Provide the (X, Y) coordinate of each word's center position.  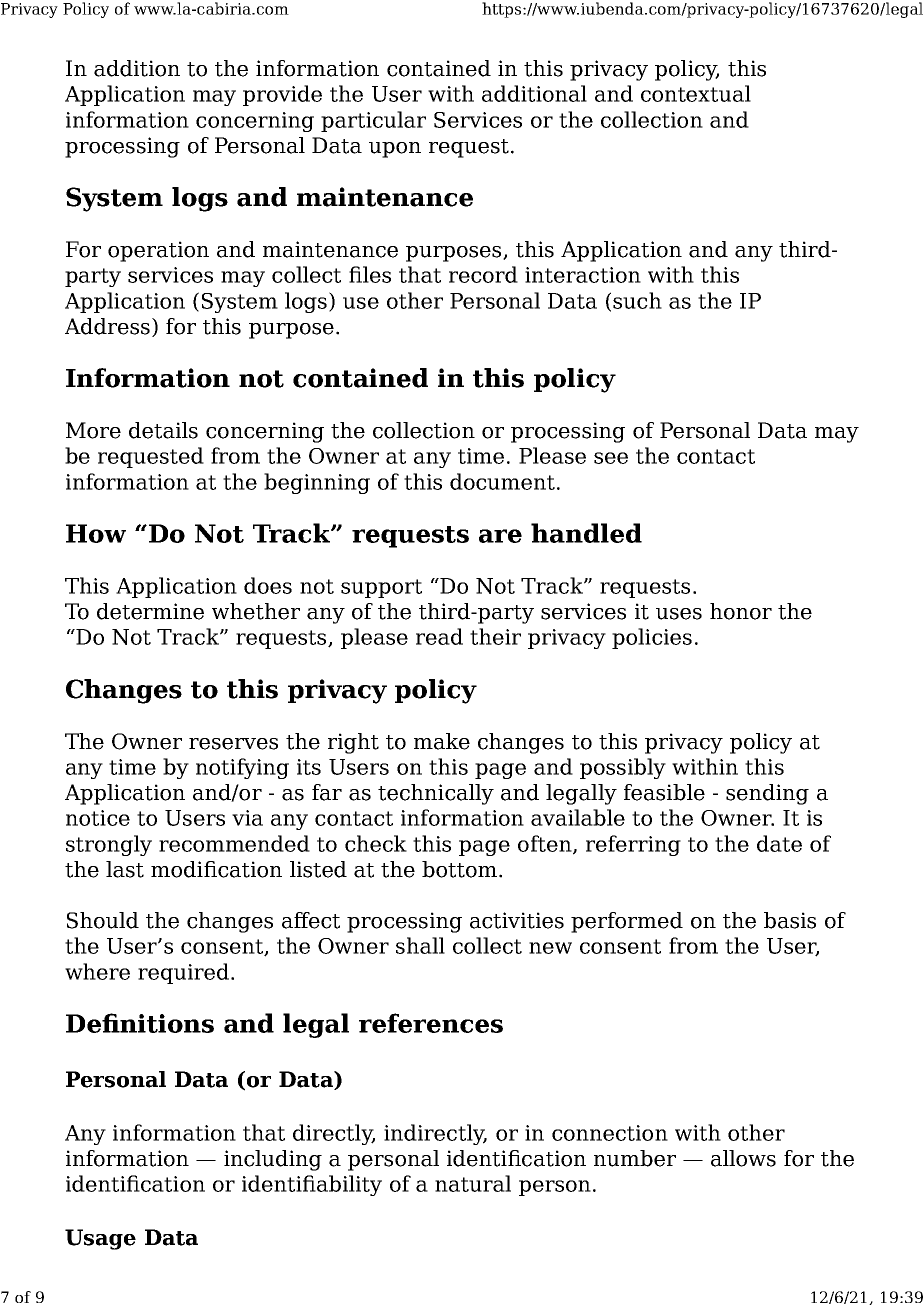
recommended (234, 843)
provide (282, 95)
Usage (100, 1239)
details (163, 430)
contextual (696, 93)
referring (633, 845)
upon (395, 150)
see (611, 458)
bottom (461, 869)
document (504, 481)
